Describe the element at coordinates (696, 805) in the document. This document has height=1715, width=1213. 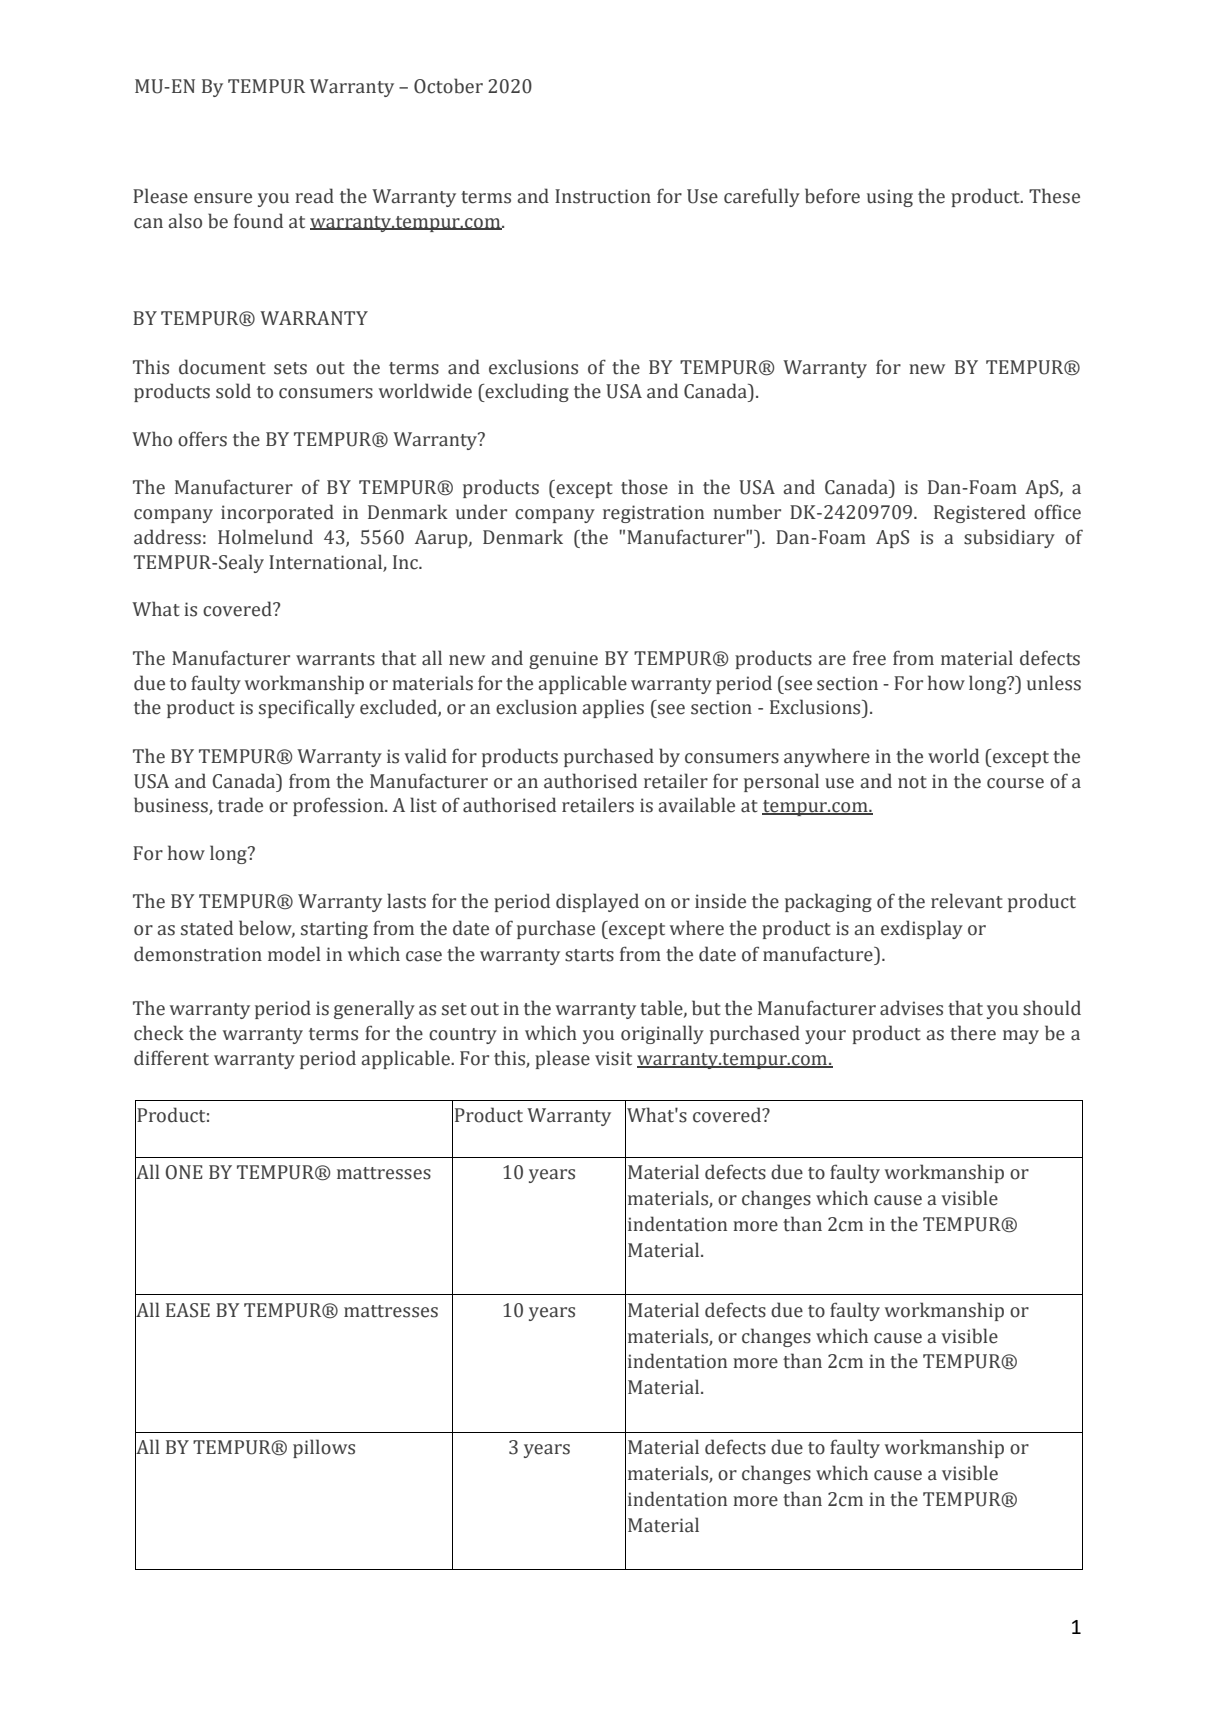
I see `available` at that location.
